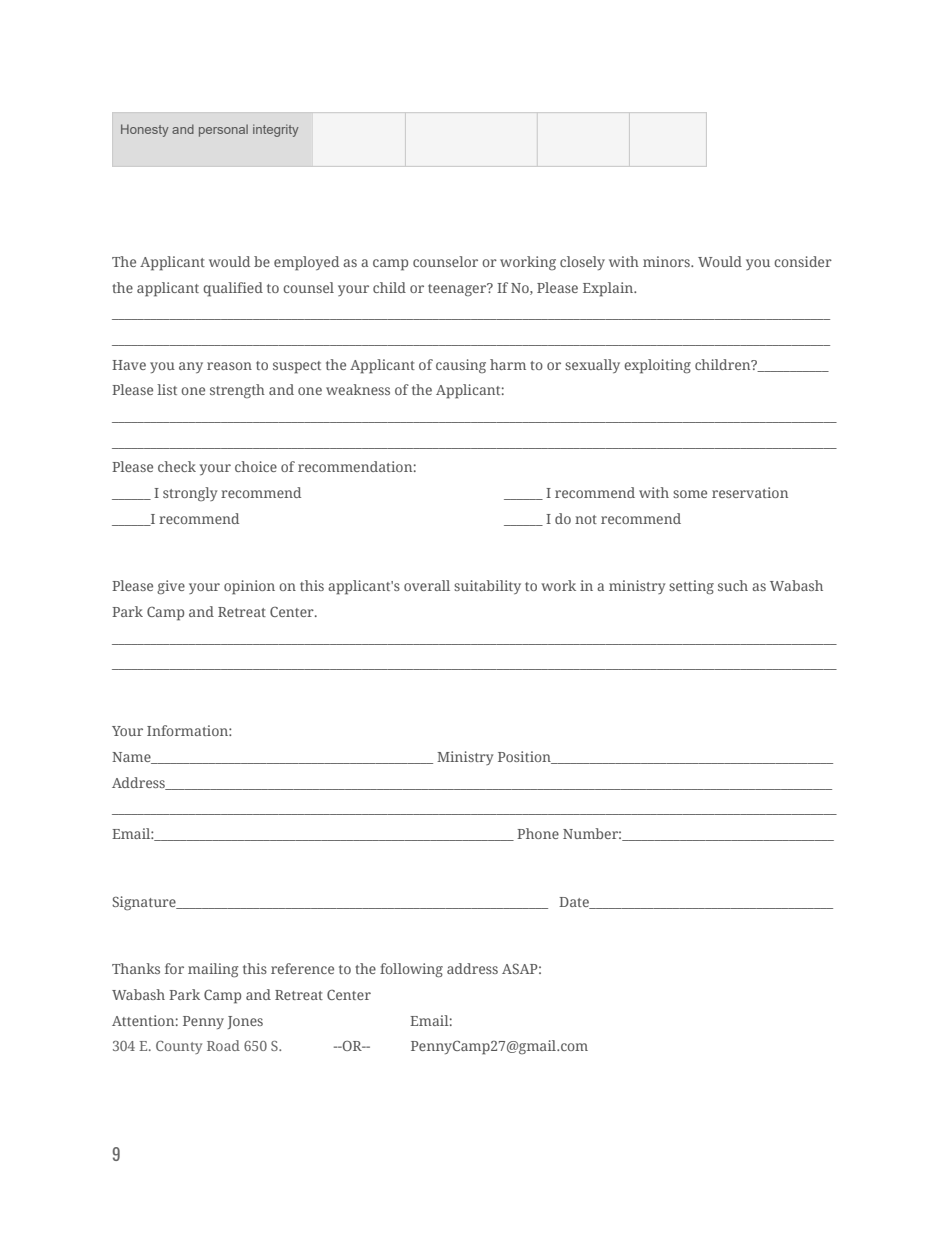 The width and height of the screenshot is (952, 1233). What do you see at coordinates (171, 587) in the screenshot?
I see `give` at bounding box center [171, 587].
